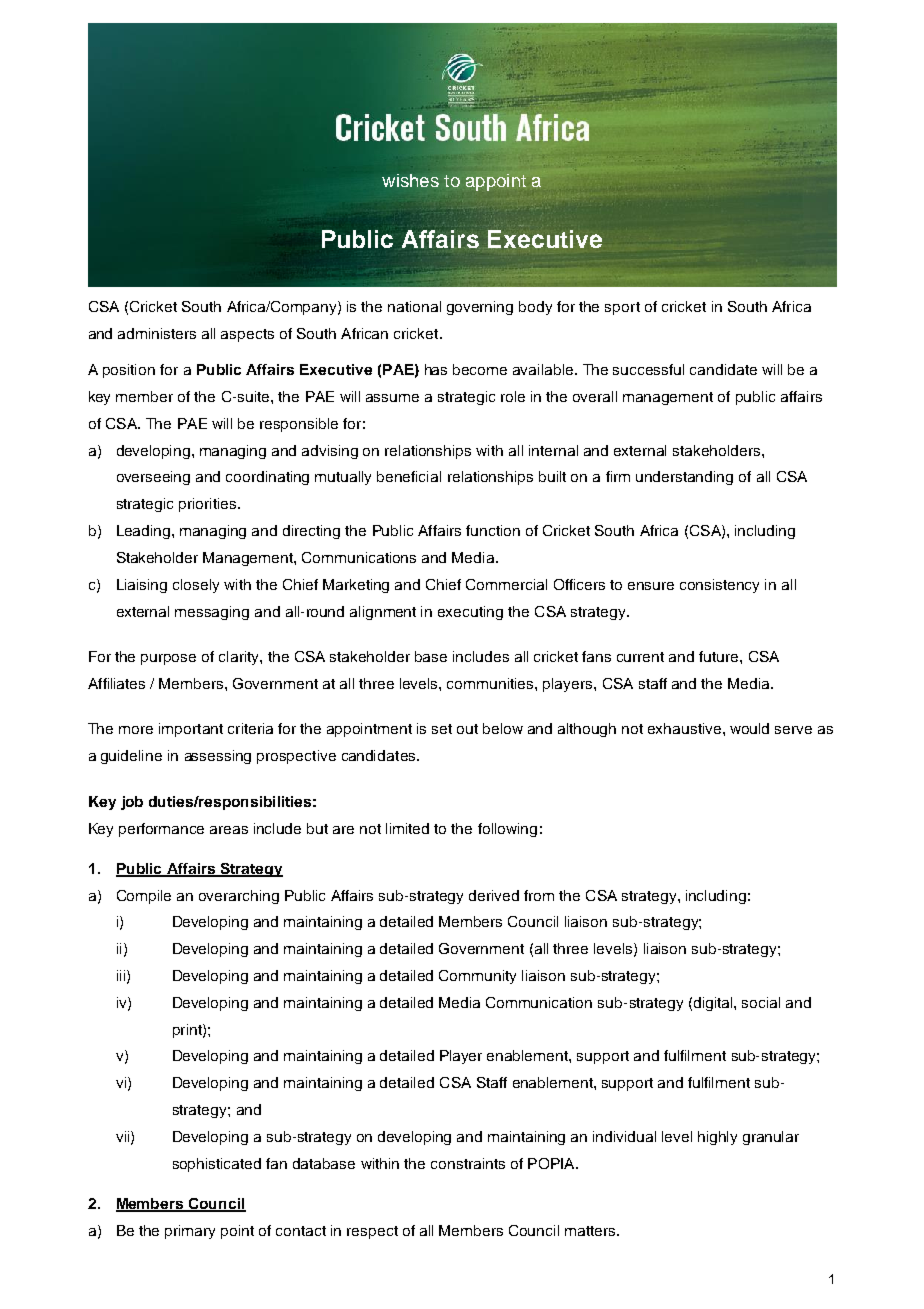 This page has height=1309, width=924. Describe the element at coordinates (190, 1232) in the page. I see `primary` at that location.
